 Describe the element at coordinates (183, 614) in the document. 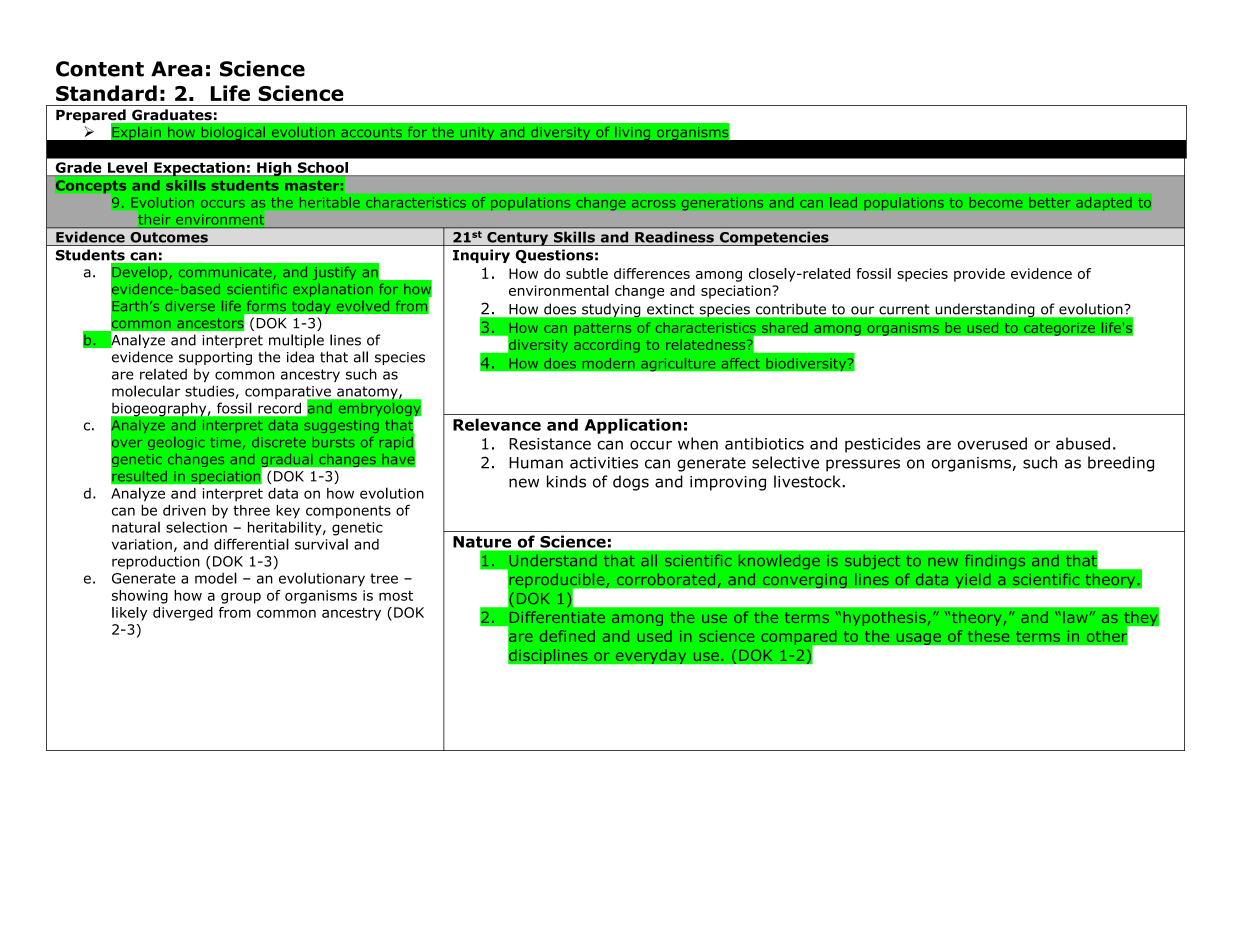

I see `diverged` at that location.
